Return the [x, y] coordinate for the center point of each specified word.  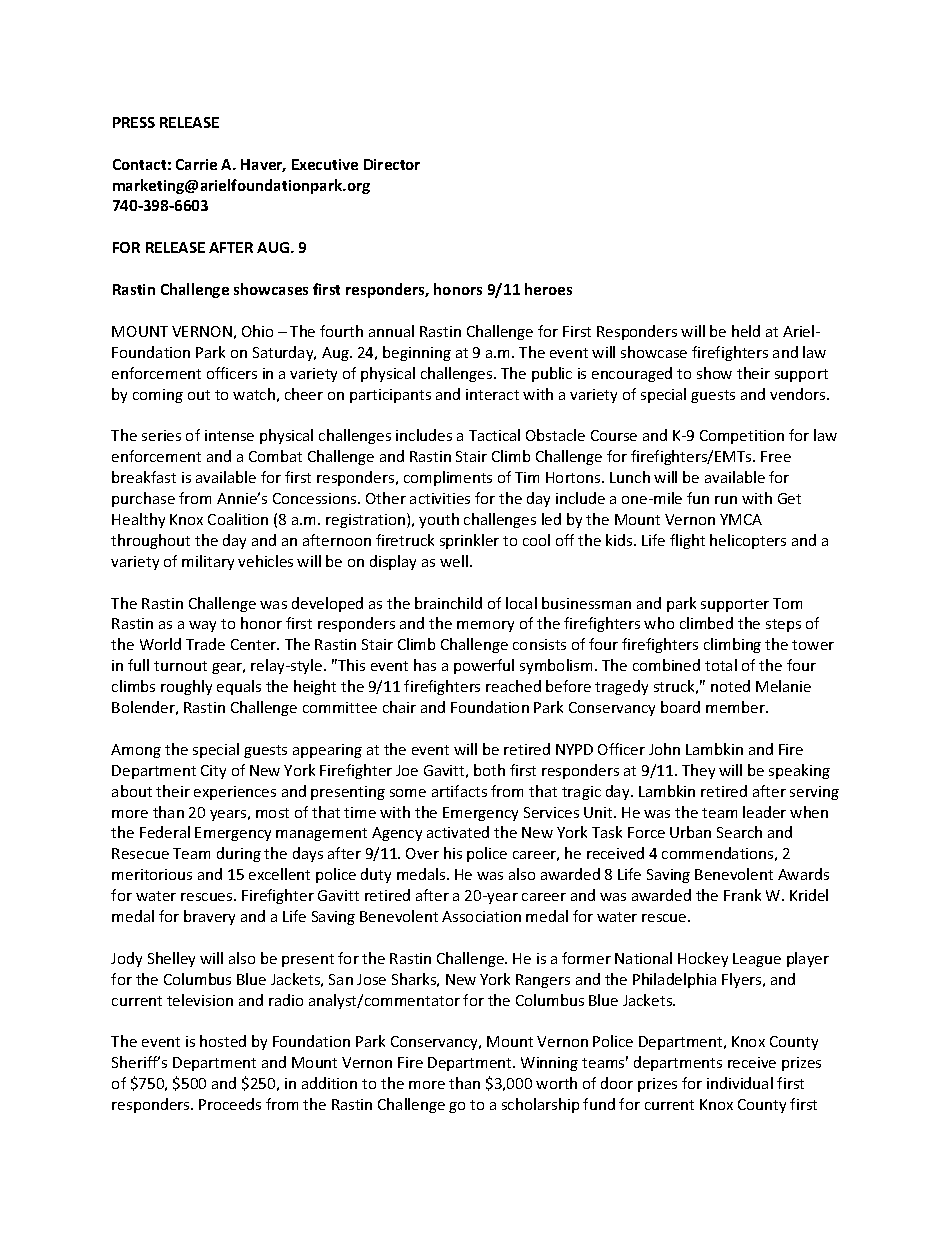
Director [392, 164]
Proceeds [230, 1104]
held [746, 331]
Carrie [196, 164]
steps [783, 625]
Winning [549, 1064]
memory [485, 626]
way [202, 626]
